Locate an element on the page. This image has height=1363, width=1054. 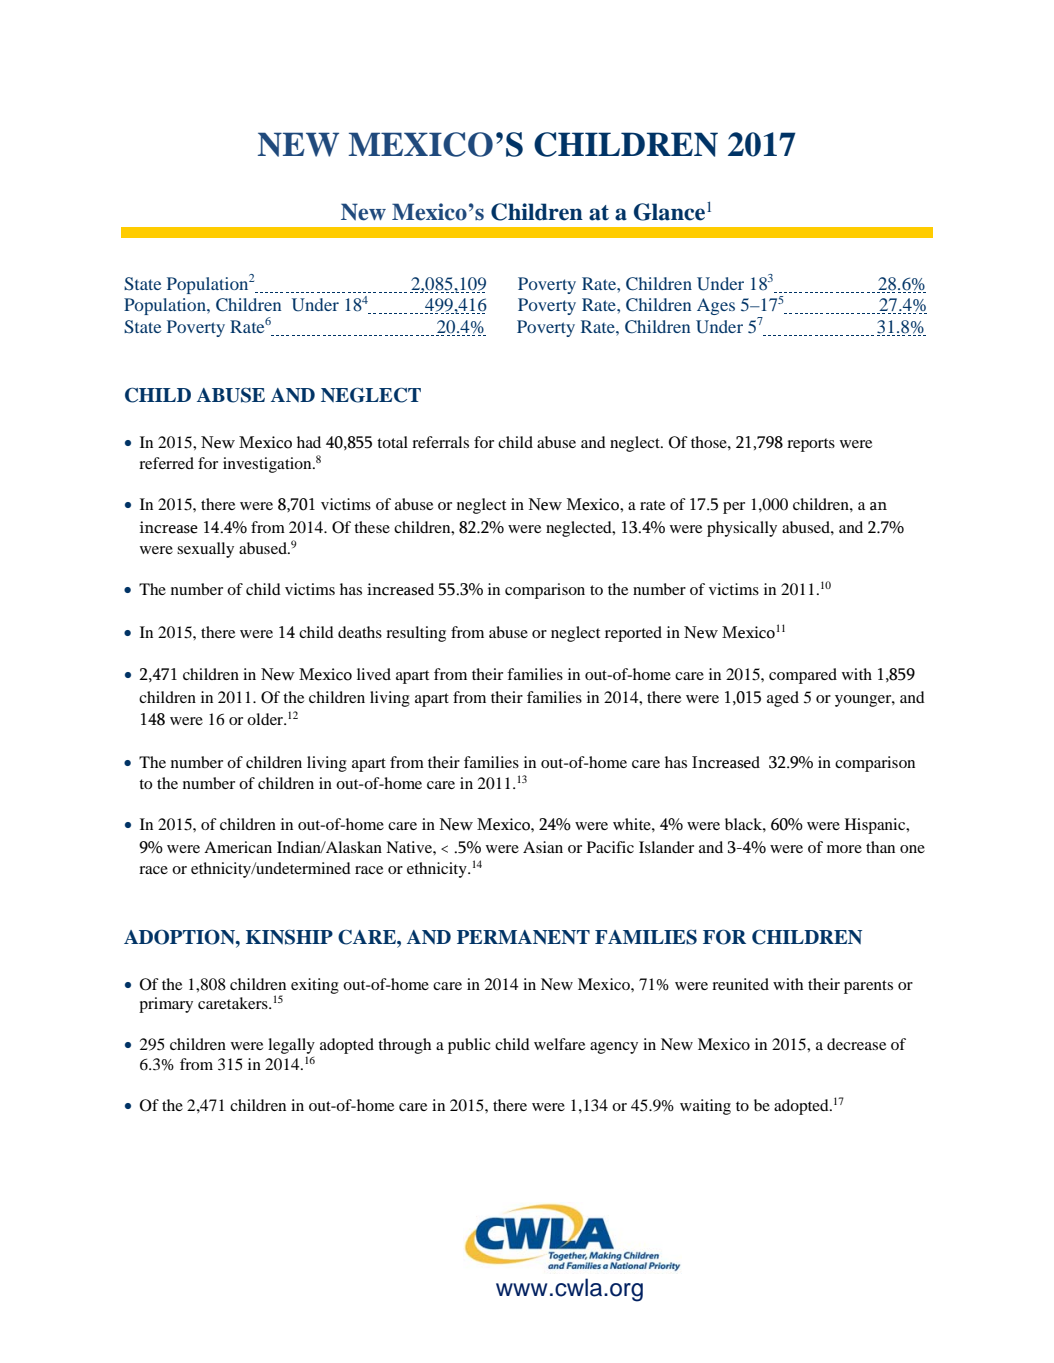
welfare is located at coordinates (559, 1044).
